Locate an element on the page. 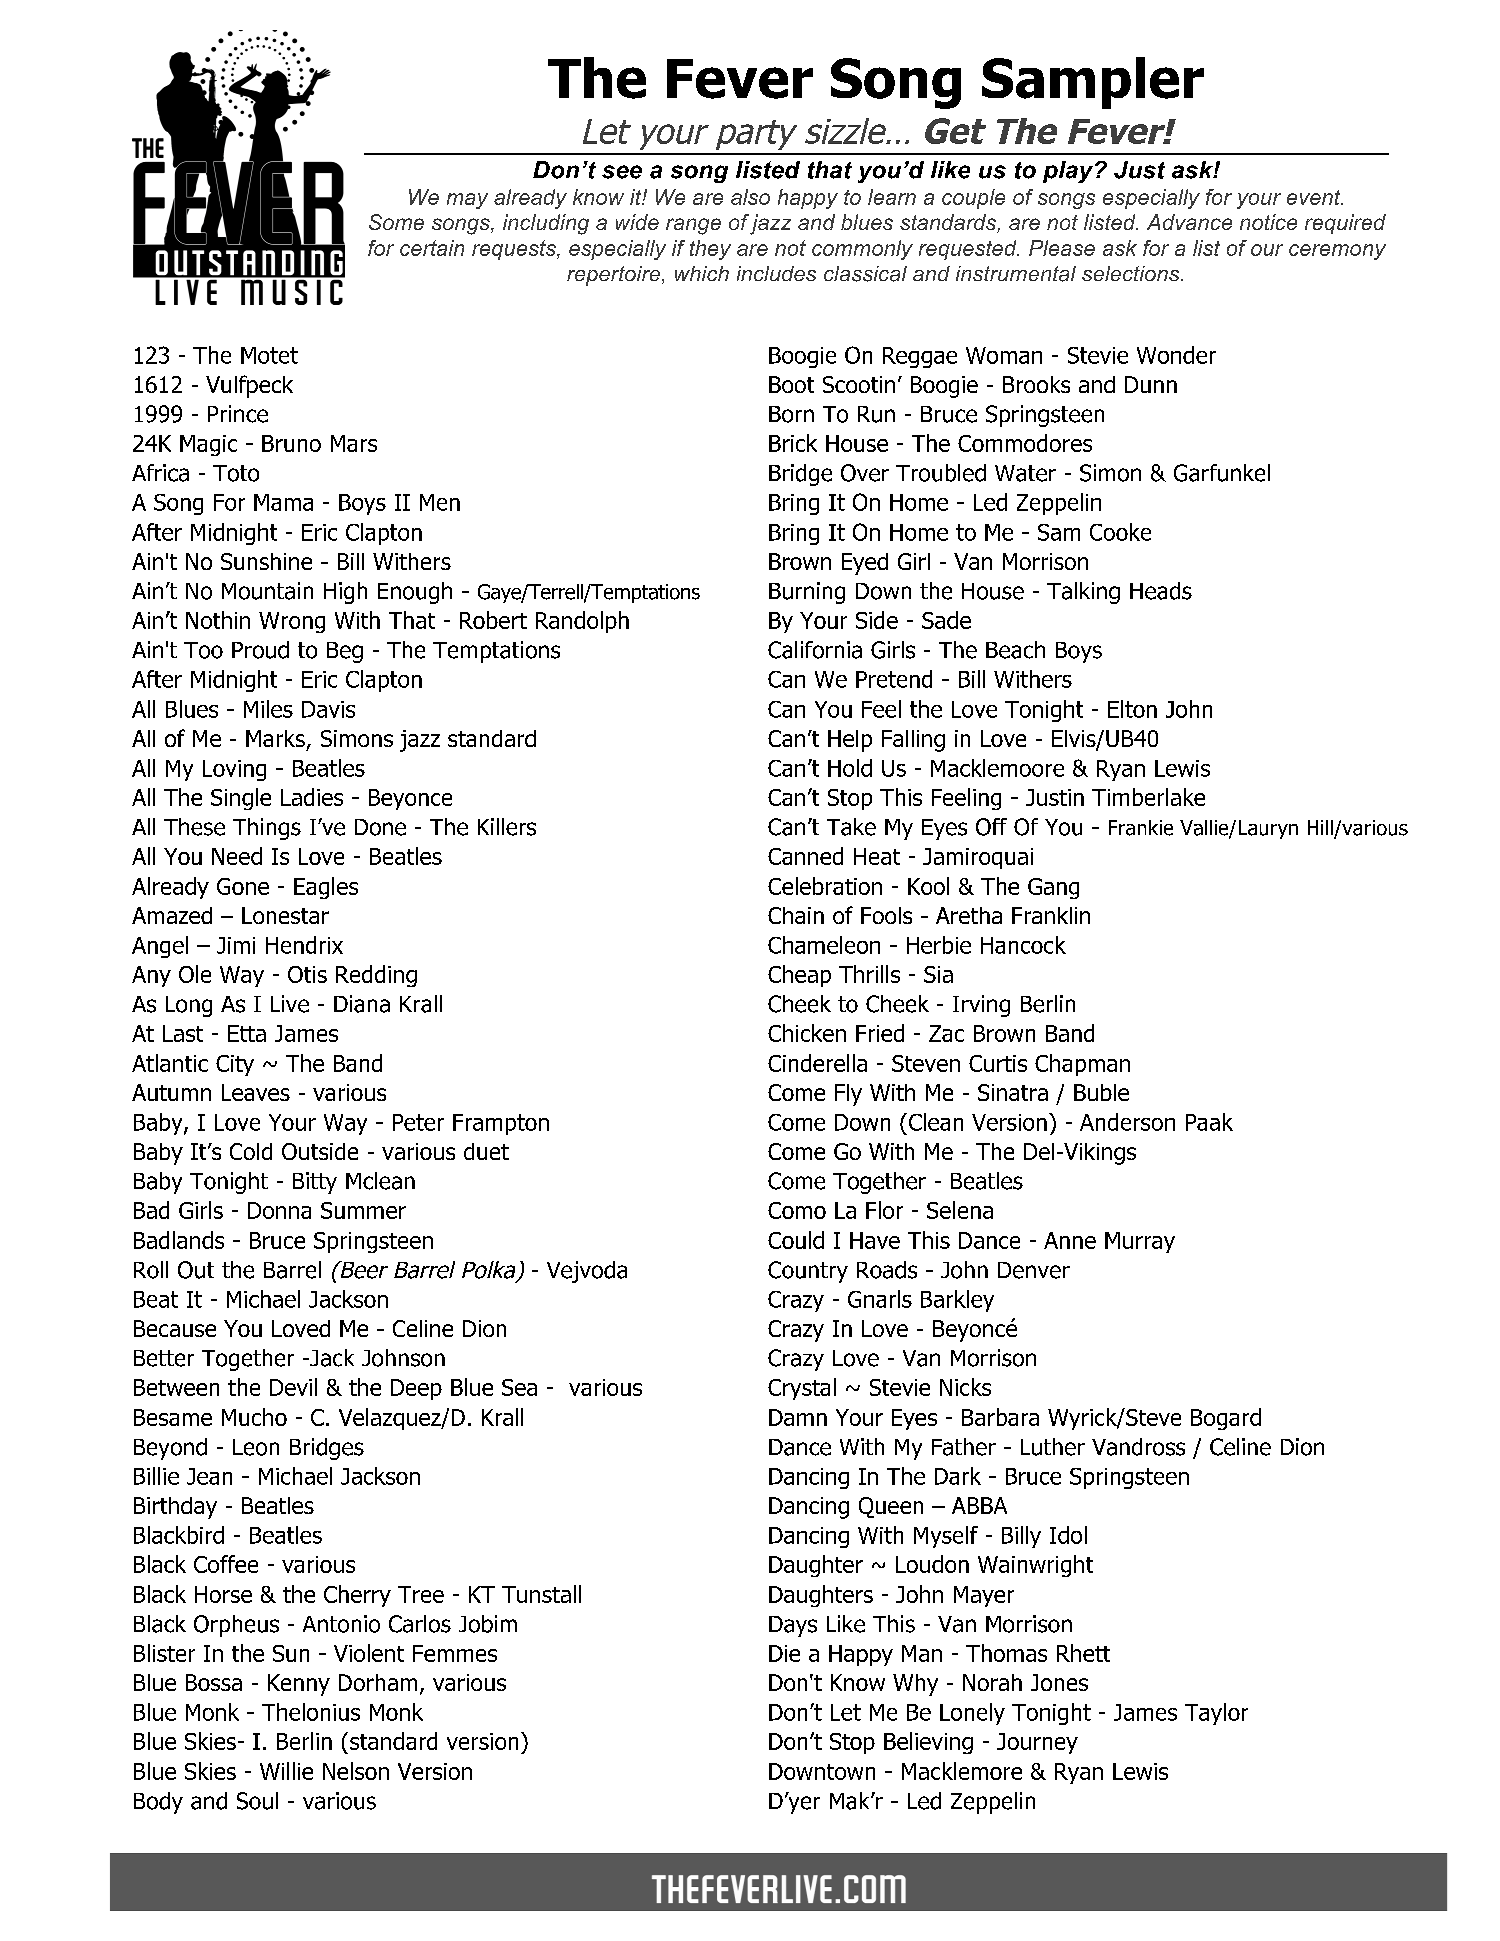 The image size is (1500, 1941). also is located at coordinates (750, 197).
